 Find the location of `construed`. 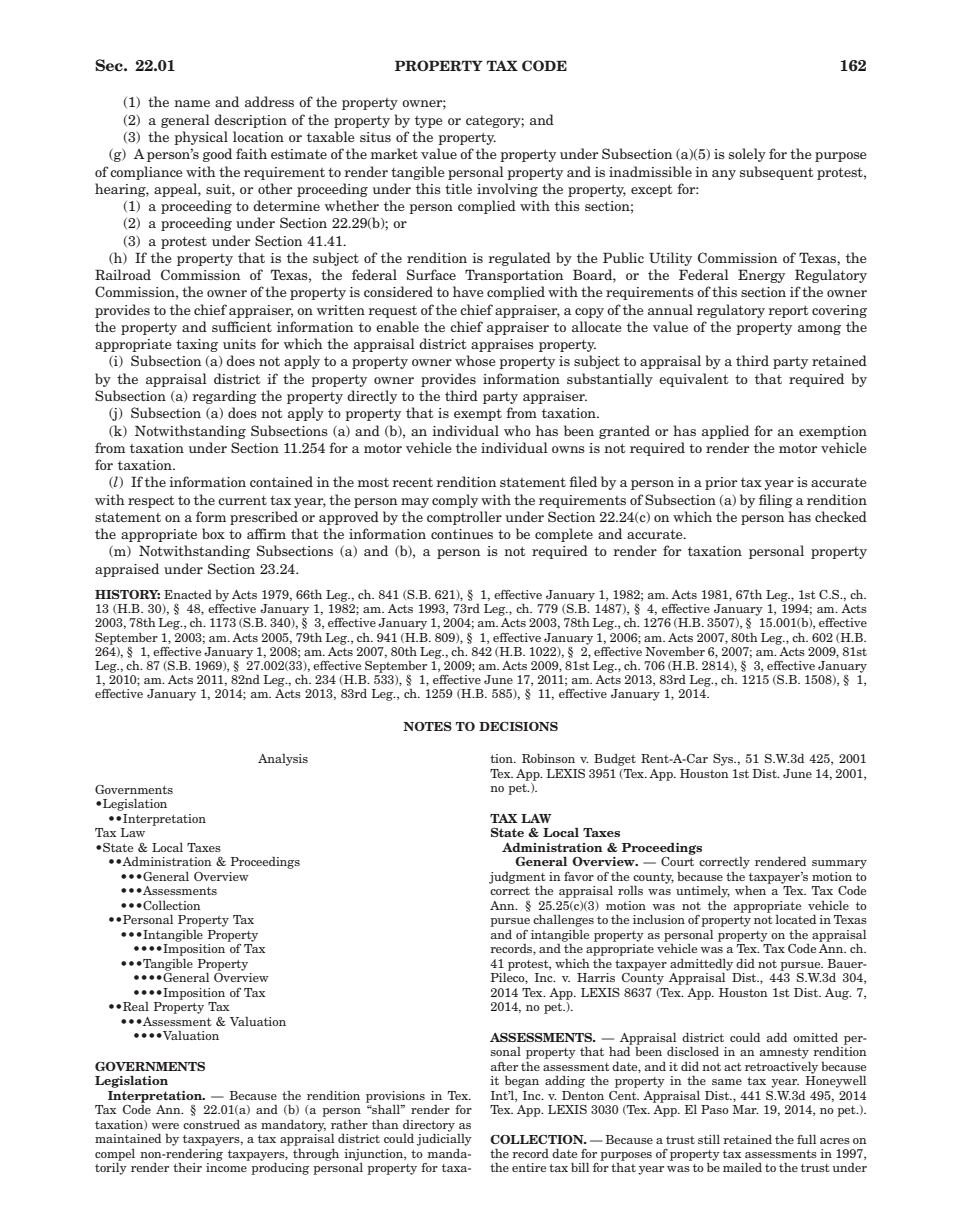

construed is located at coordinates (211, 1124).
